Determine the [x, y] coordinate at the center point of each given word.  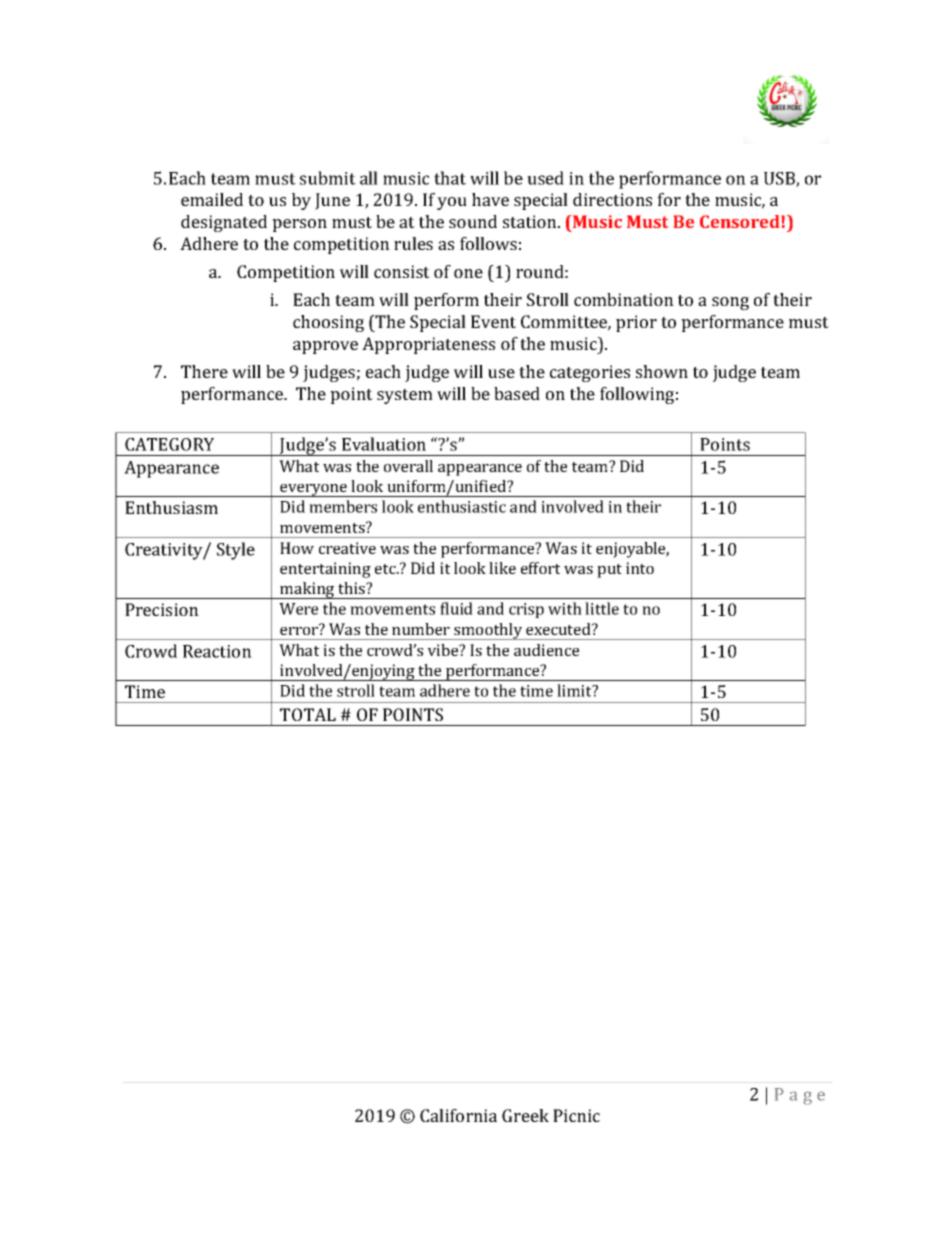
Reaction [217, 651]
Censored [741, 221]
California [458, 1115]
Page [800, 1096]
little [602, 608]
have [490, 199]
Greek [525, 1115]
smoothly [488, 631]
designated [224, 223]
